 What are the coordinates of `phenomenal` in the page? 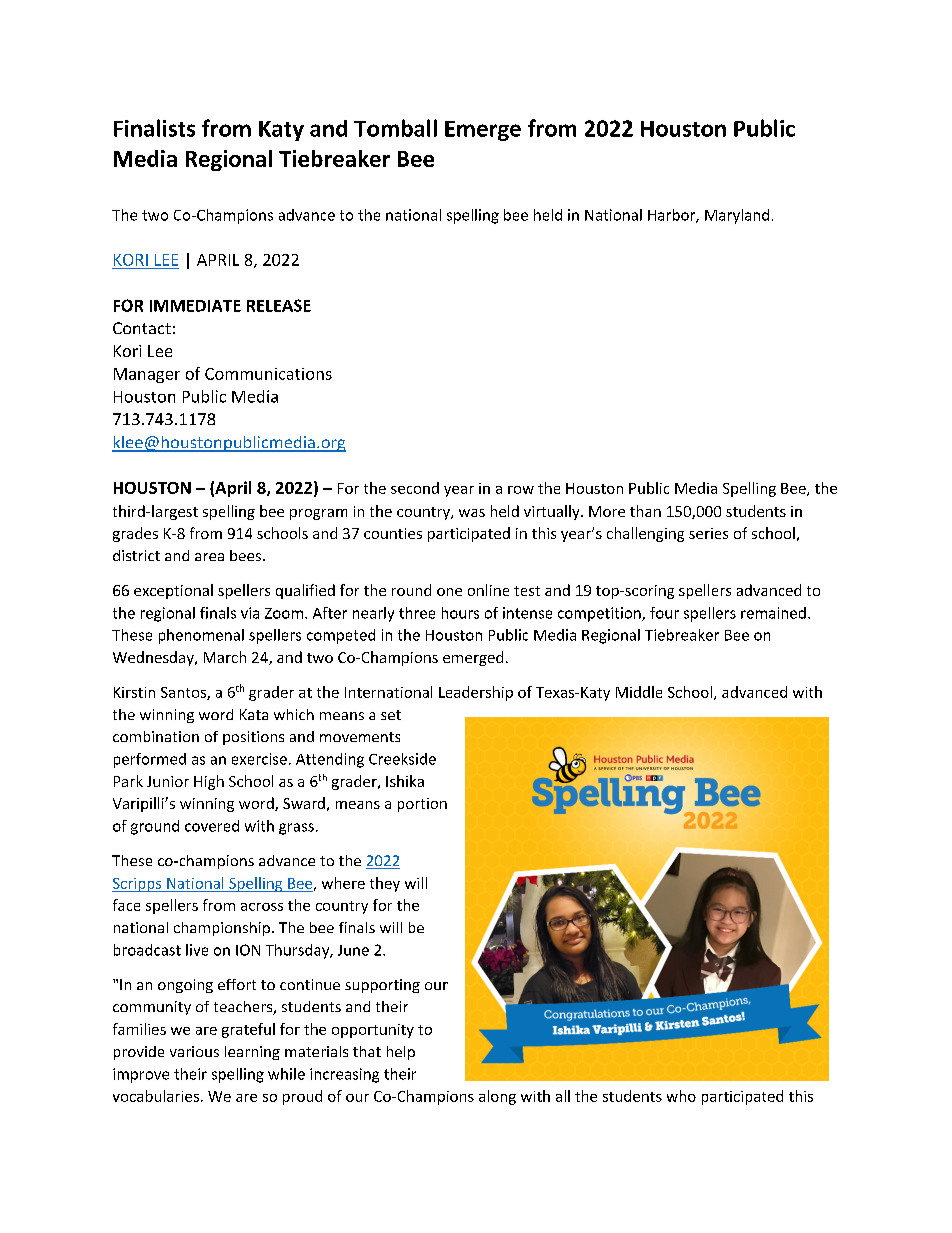 It's located at (201, 636).
